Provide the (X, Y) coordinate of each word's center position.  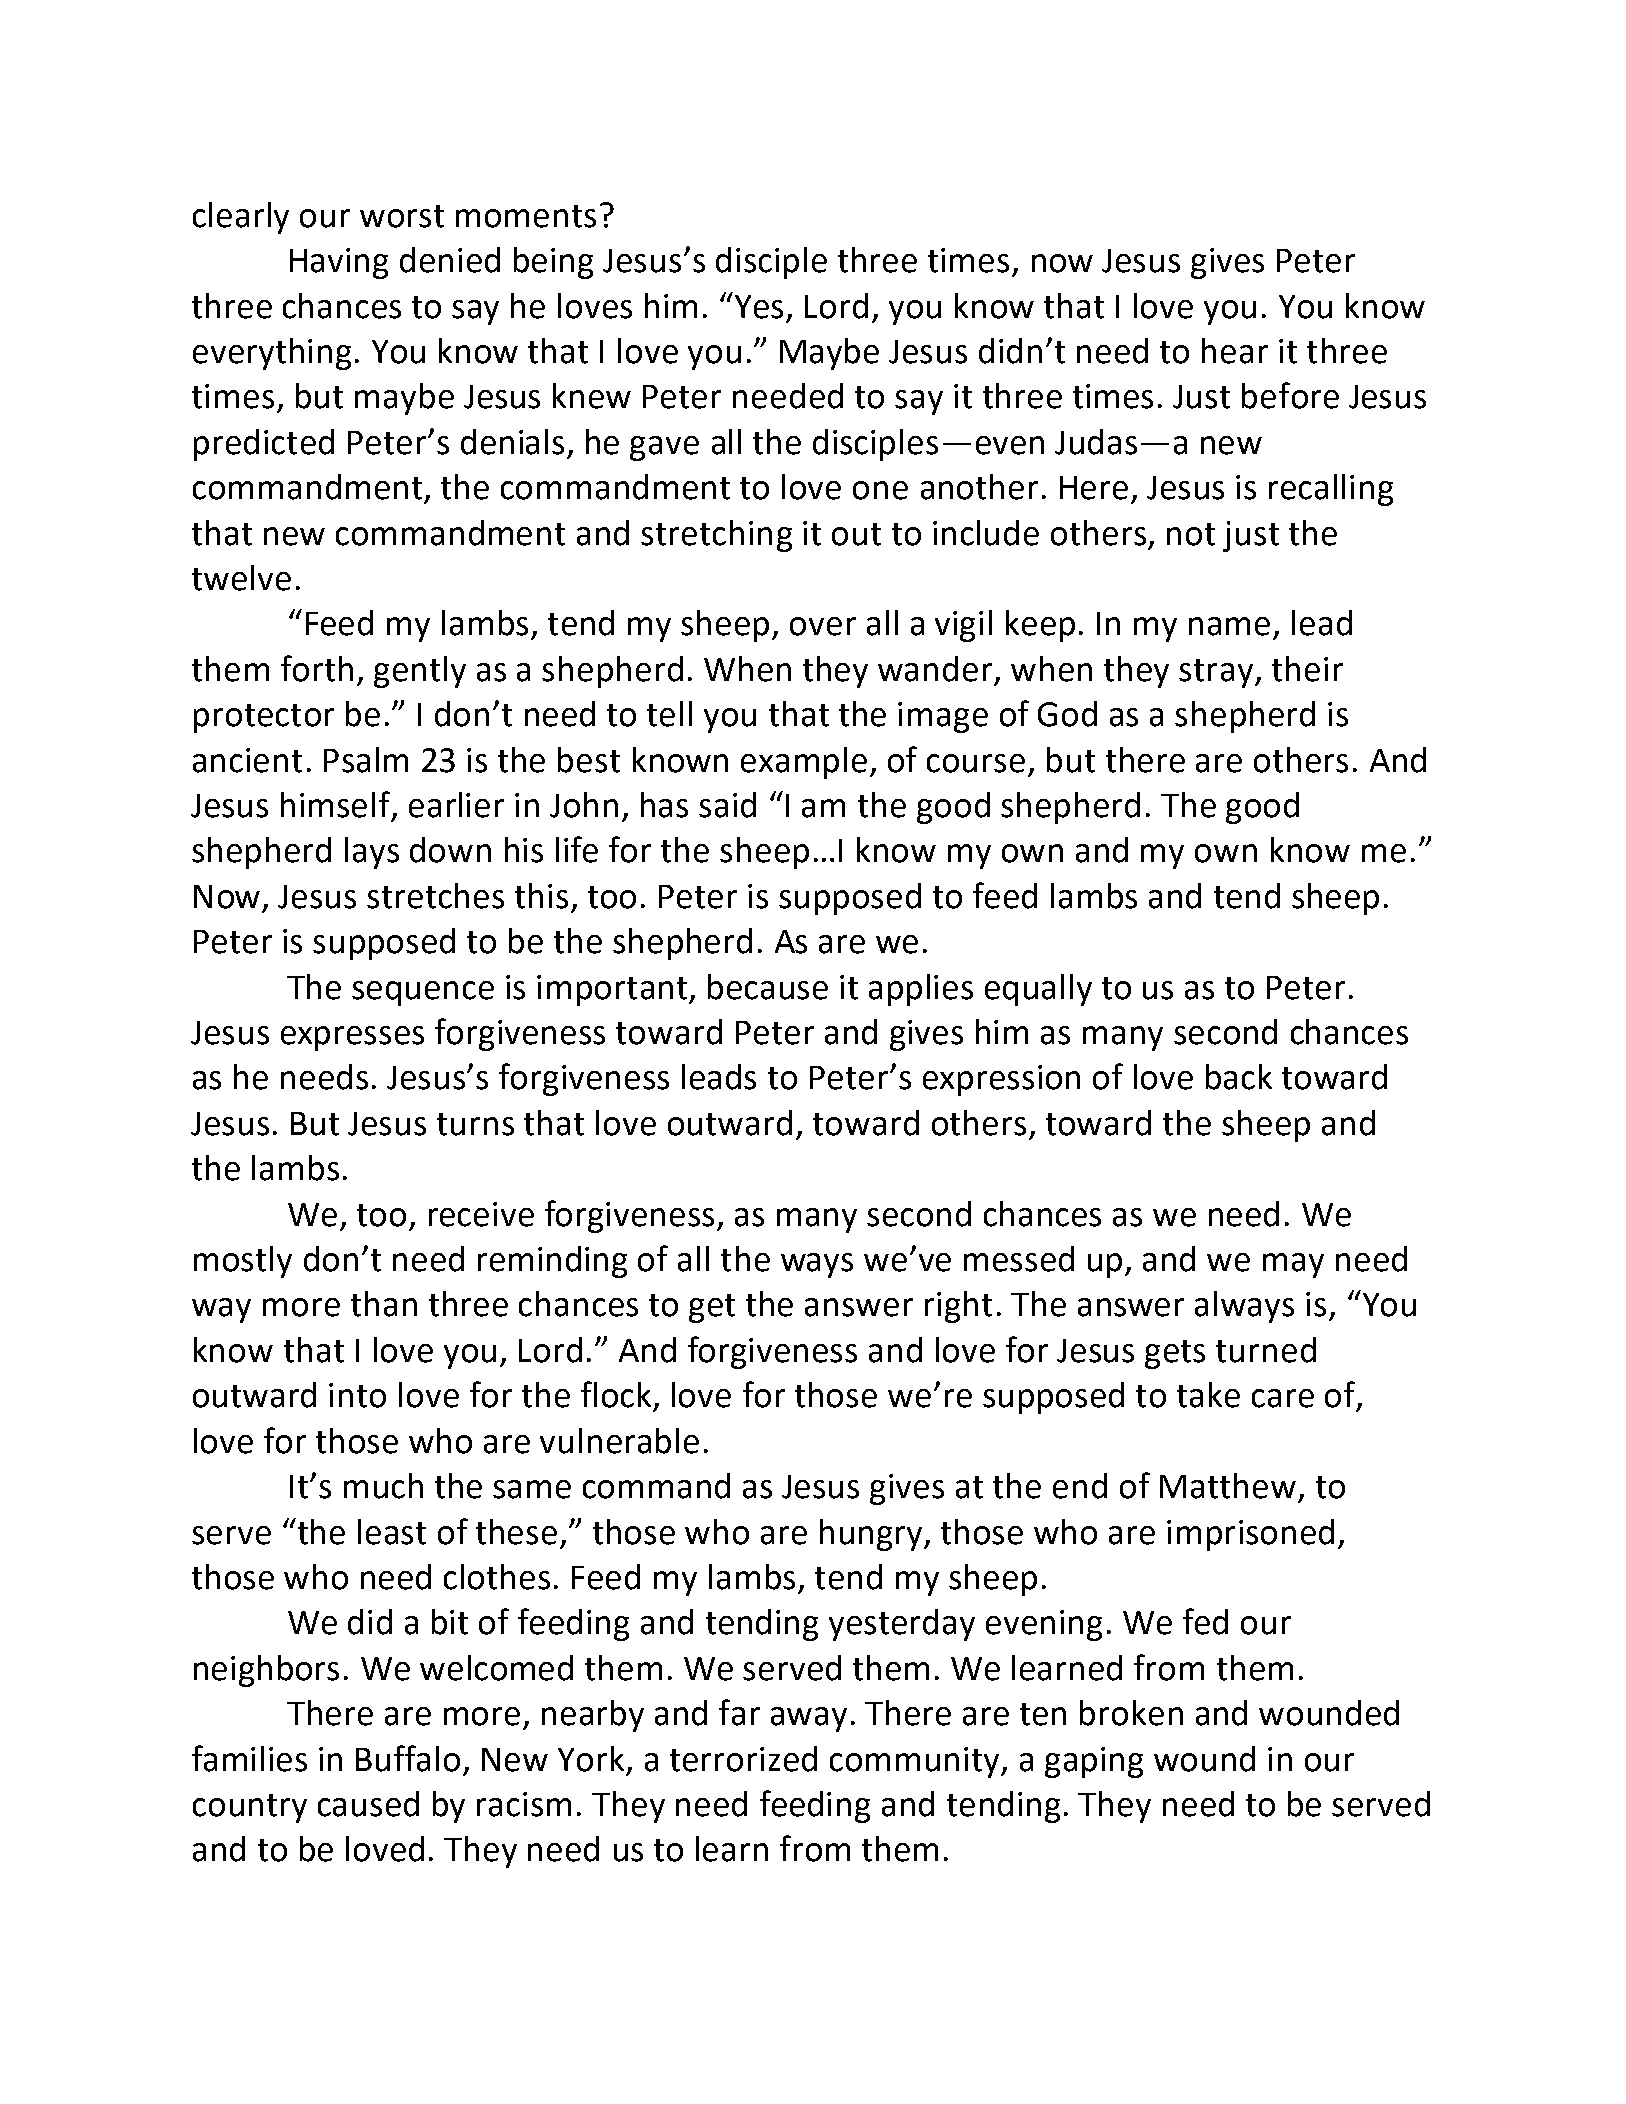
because (768, 987)
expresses (352, 1038)
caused (368, 1804)
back (1239, 1077)
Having (339, 263)
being (553, 263)
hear (1235, 351)
